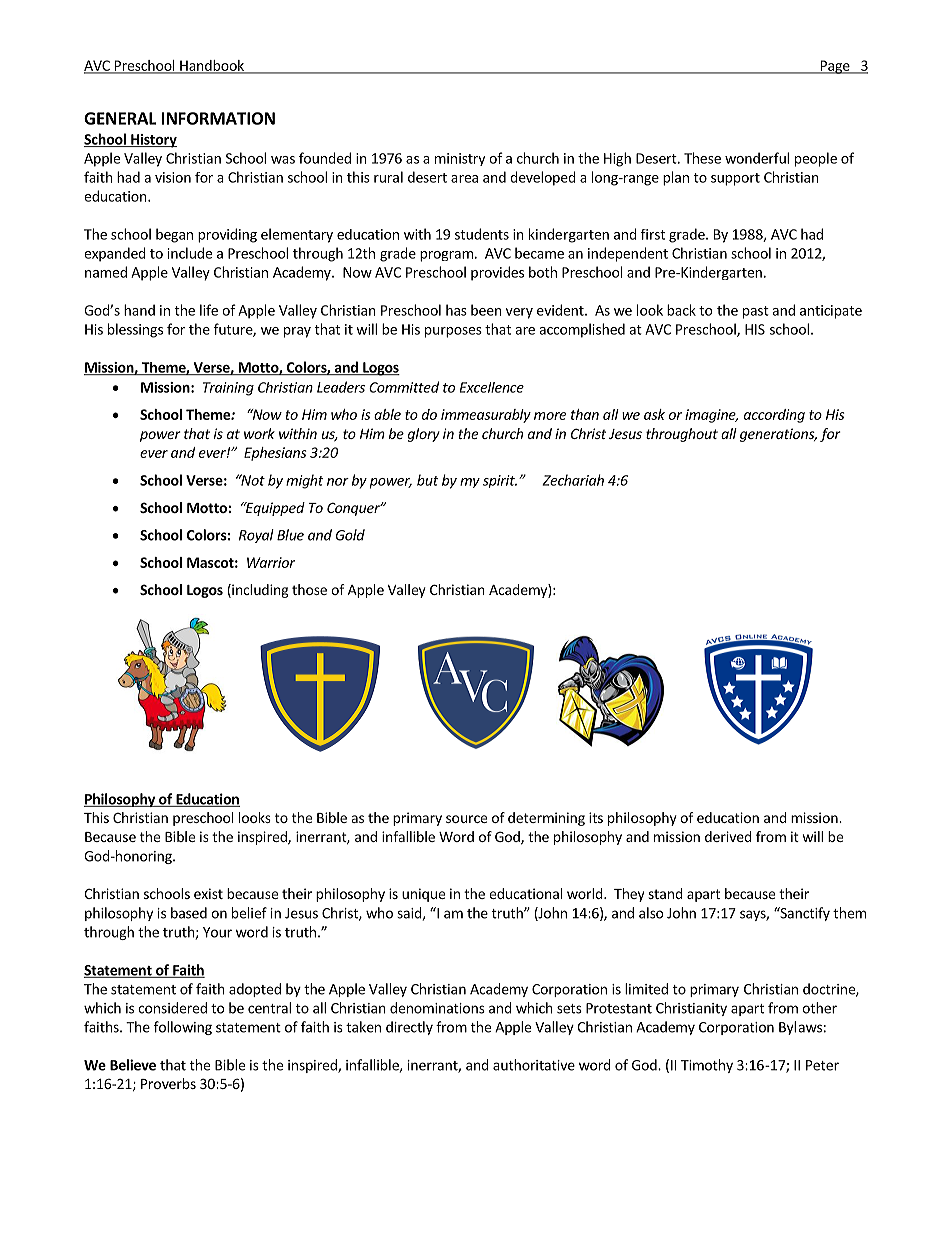 Image resolution: width=952 pixels, height=1233 pixels. What do you see at coordinates (350, 535) in the screenshot?
I see `Gold` at bounding box center [350, 535].
